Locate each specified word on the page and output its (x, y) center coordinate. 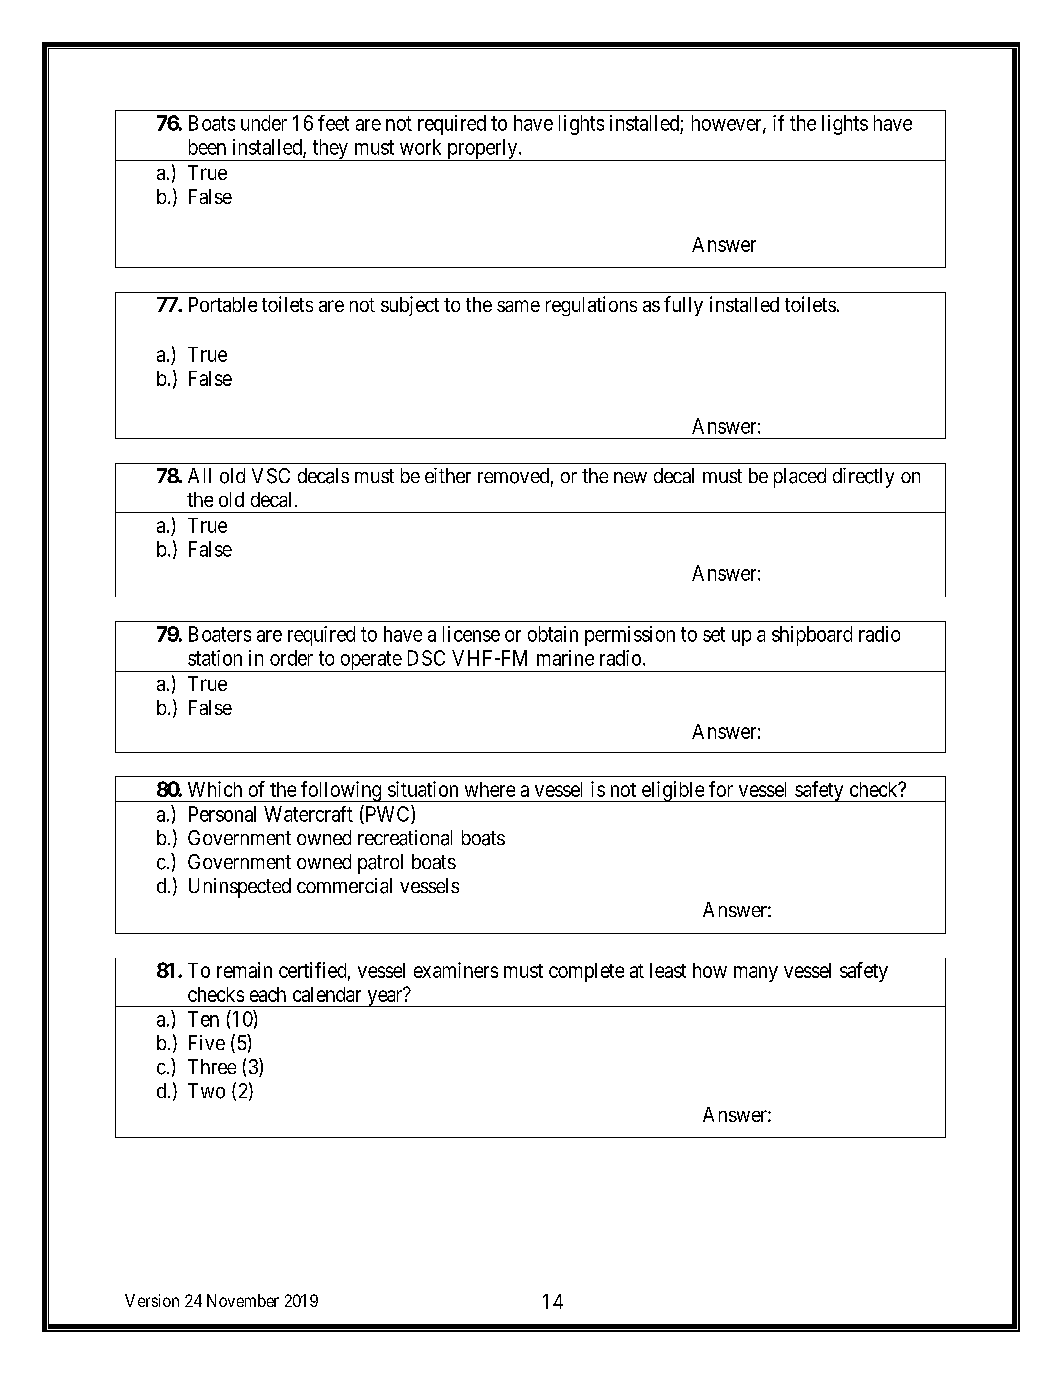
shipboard (812, 636)
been (207, 147)
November (243, 1300)
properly (482, 150)
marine (565, 658)
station (215, 658)
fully (683, 306)
